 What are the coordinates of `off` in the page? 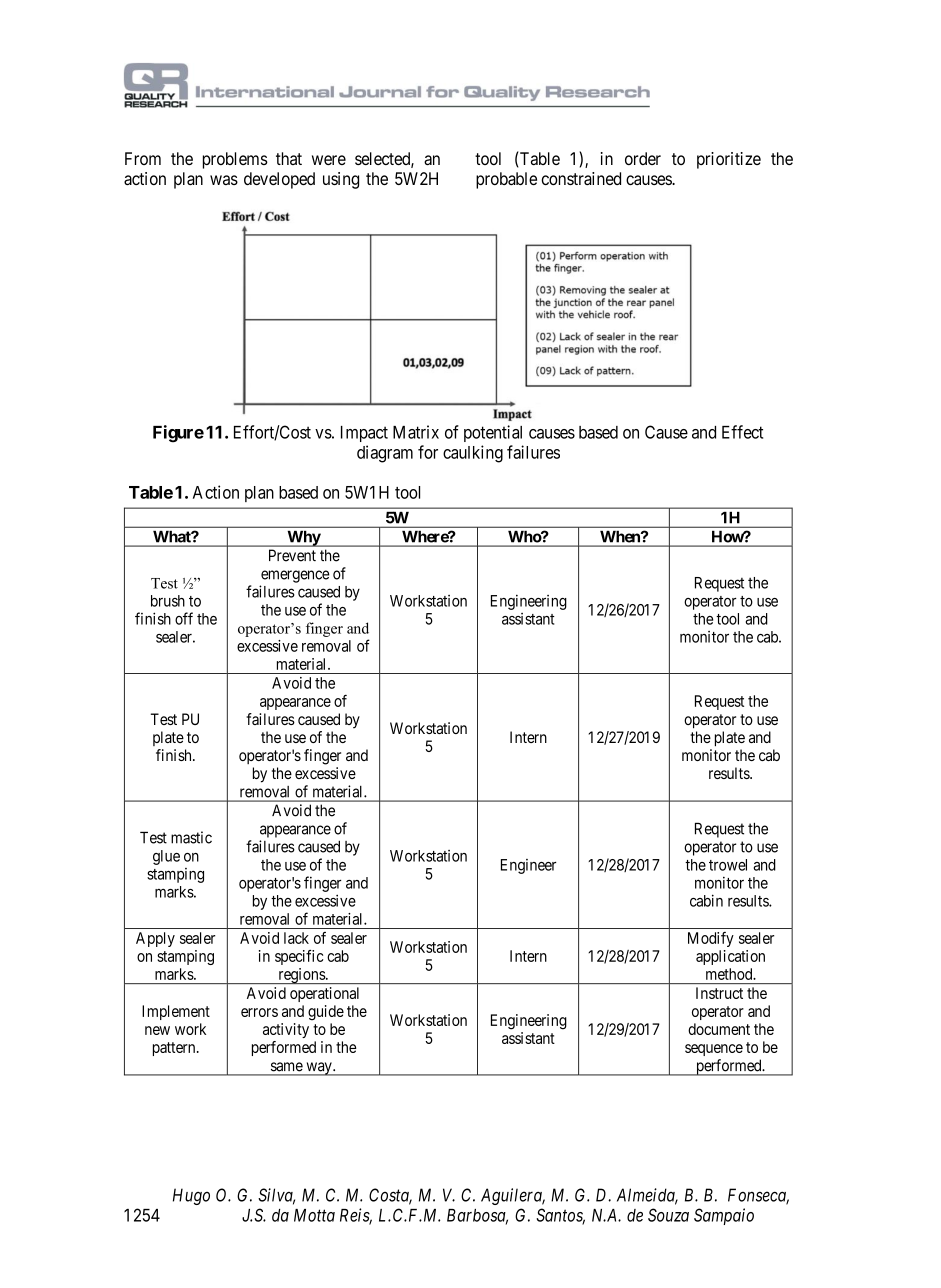 It's located at (184, 618).
